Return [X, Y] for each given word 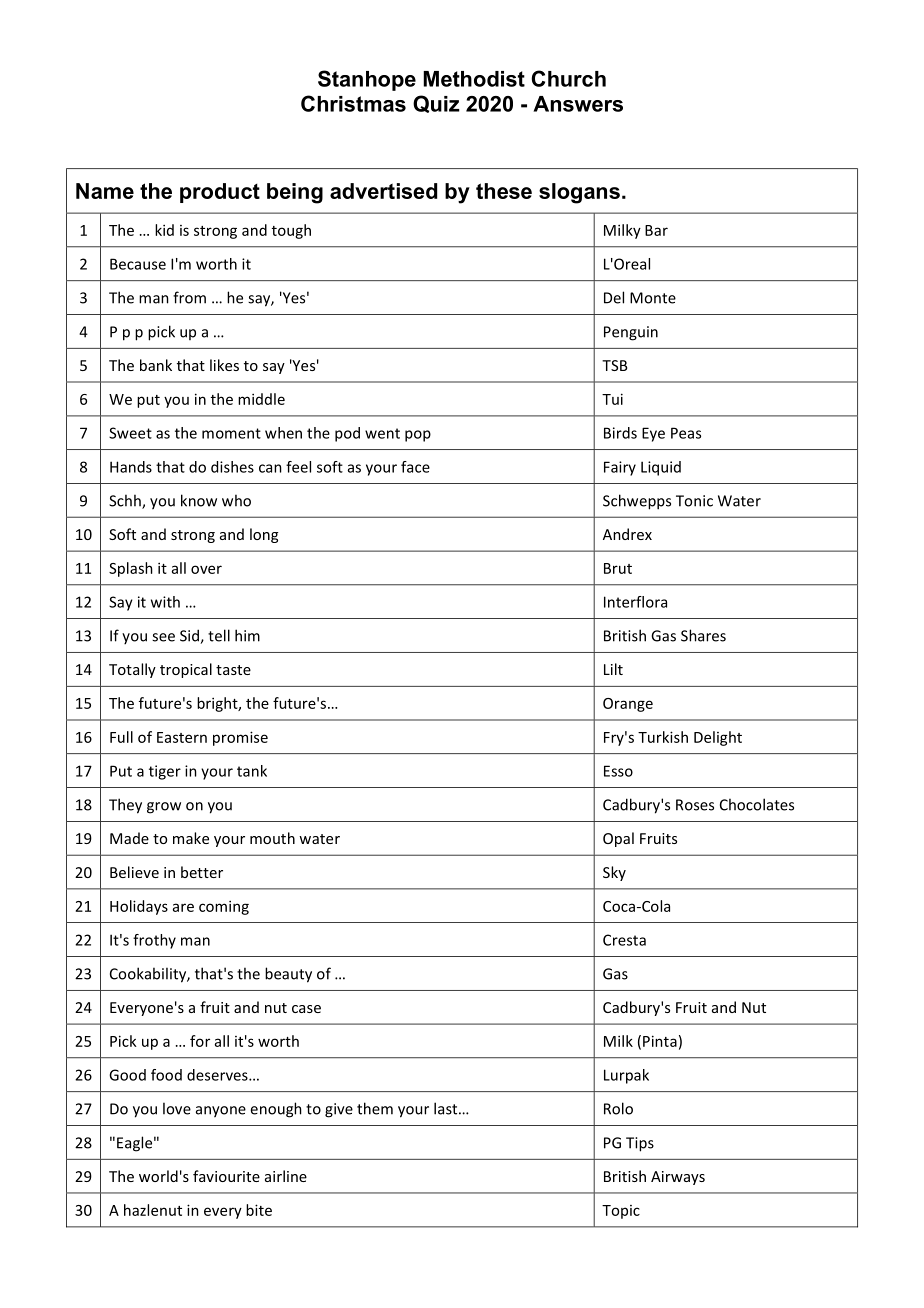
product [220, 193]
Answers [578, 104]
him [247, 635]
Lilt [613, 669]
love [177, 1108]
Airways [678, 1178]
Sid [190, 636]
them [375, 1108]
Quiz [436, 104]
